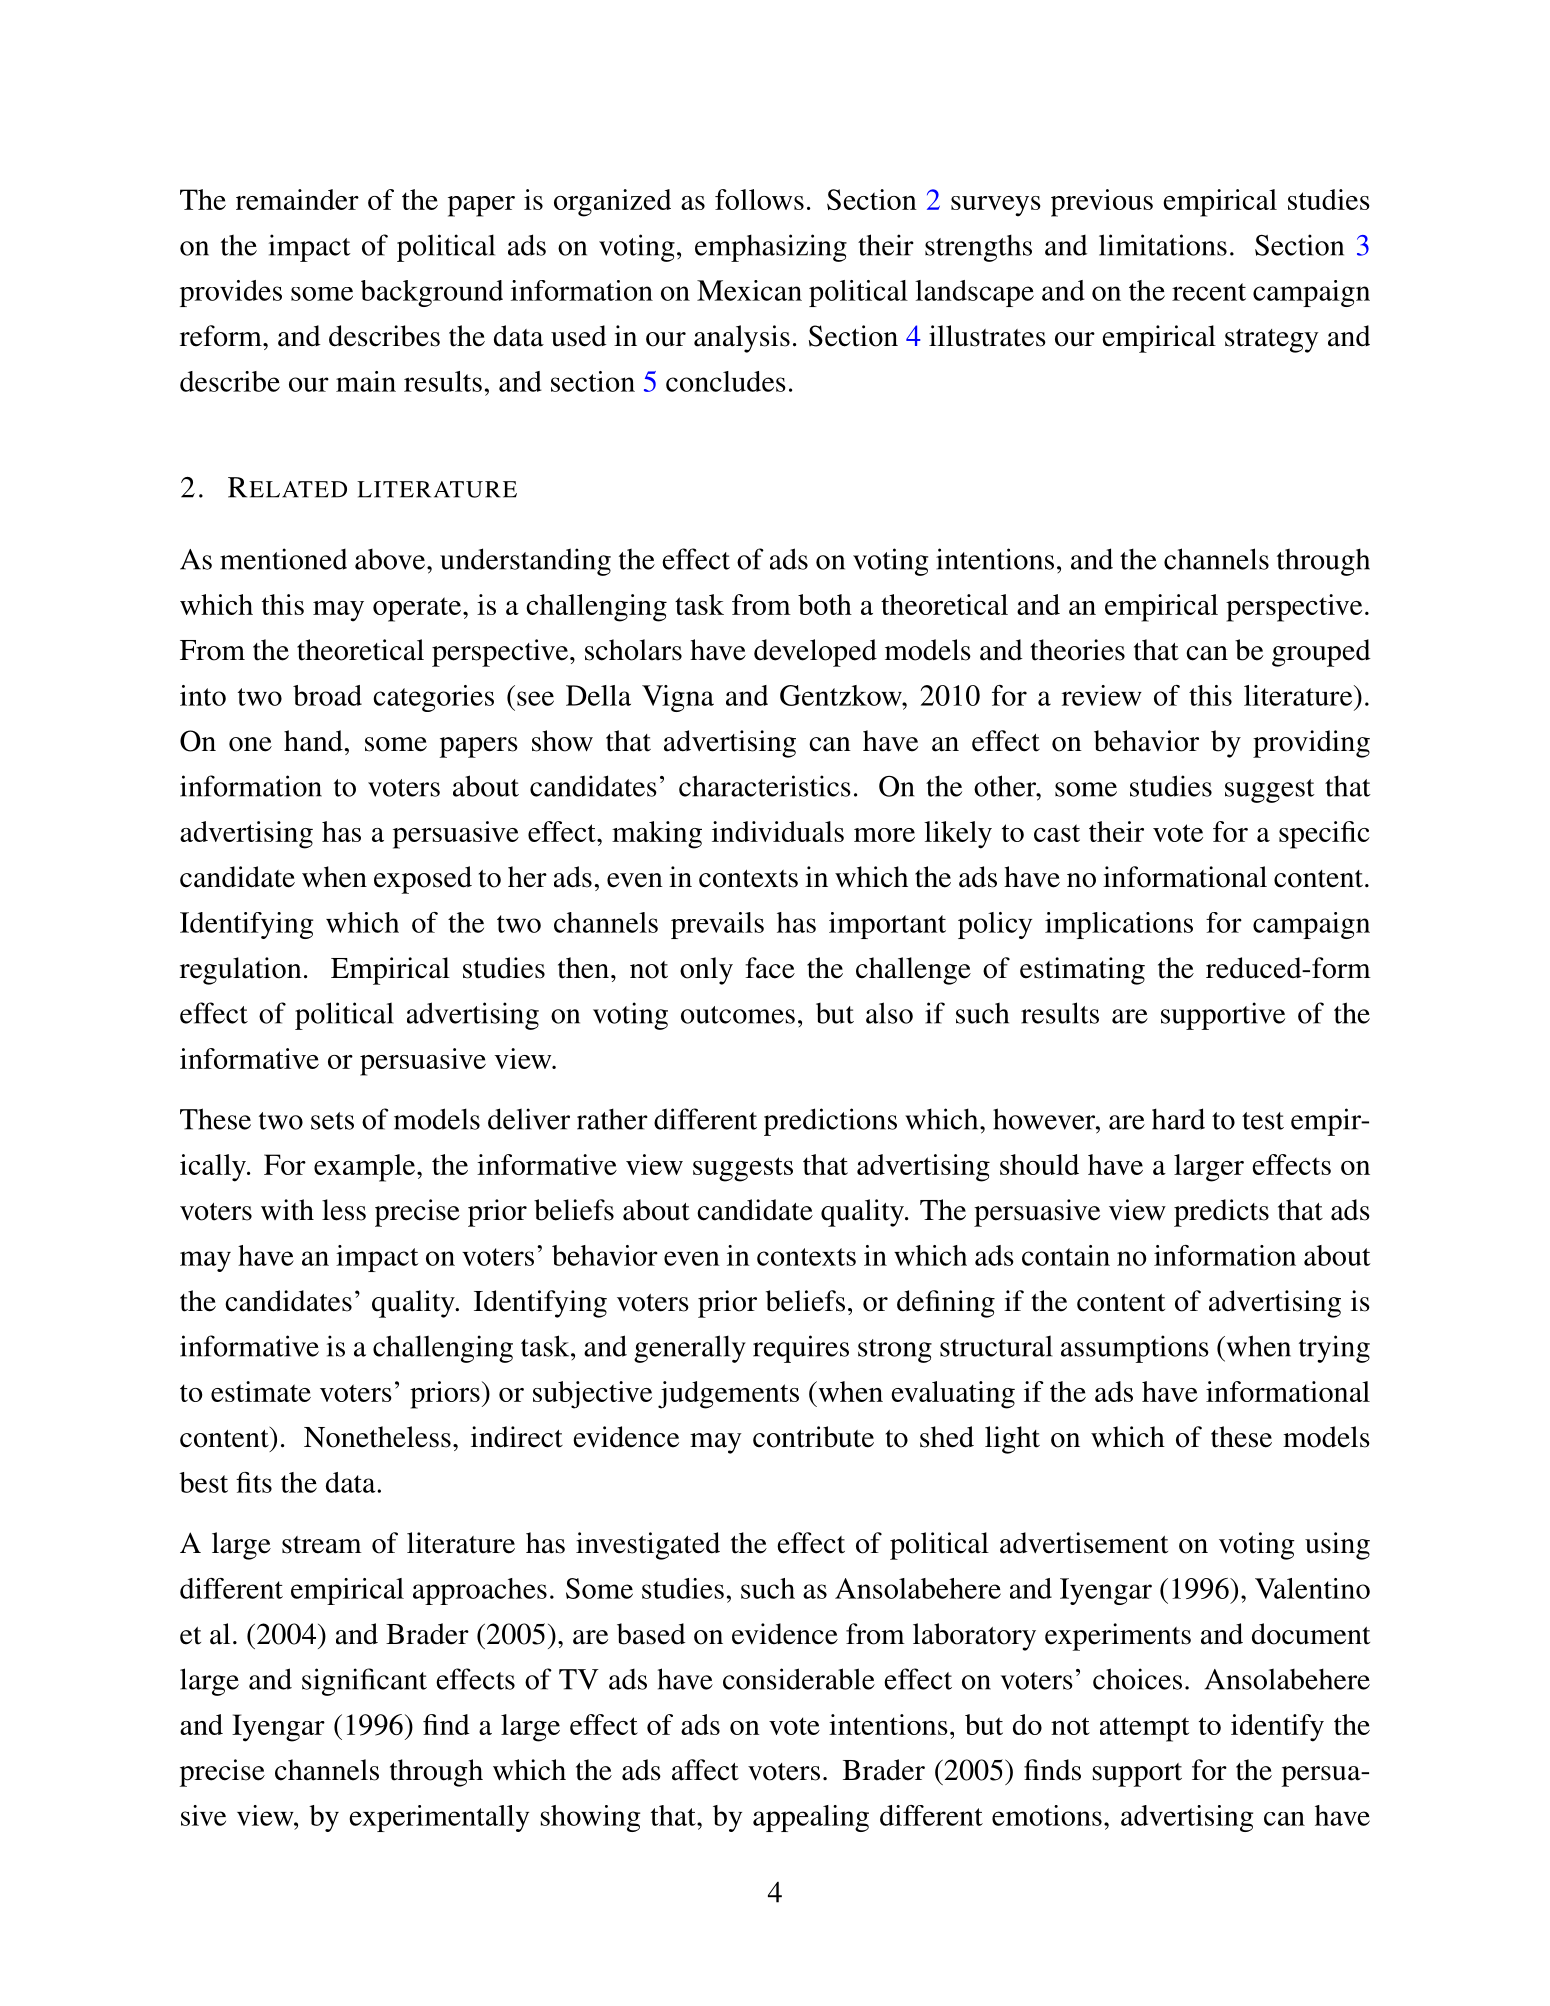  I want to click on attempt, so click(1144, 1729).
